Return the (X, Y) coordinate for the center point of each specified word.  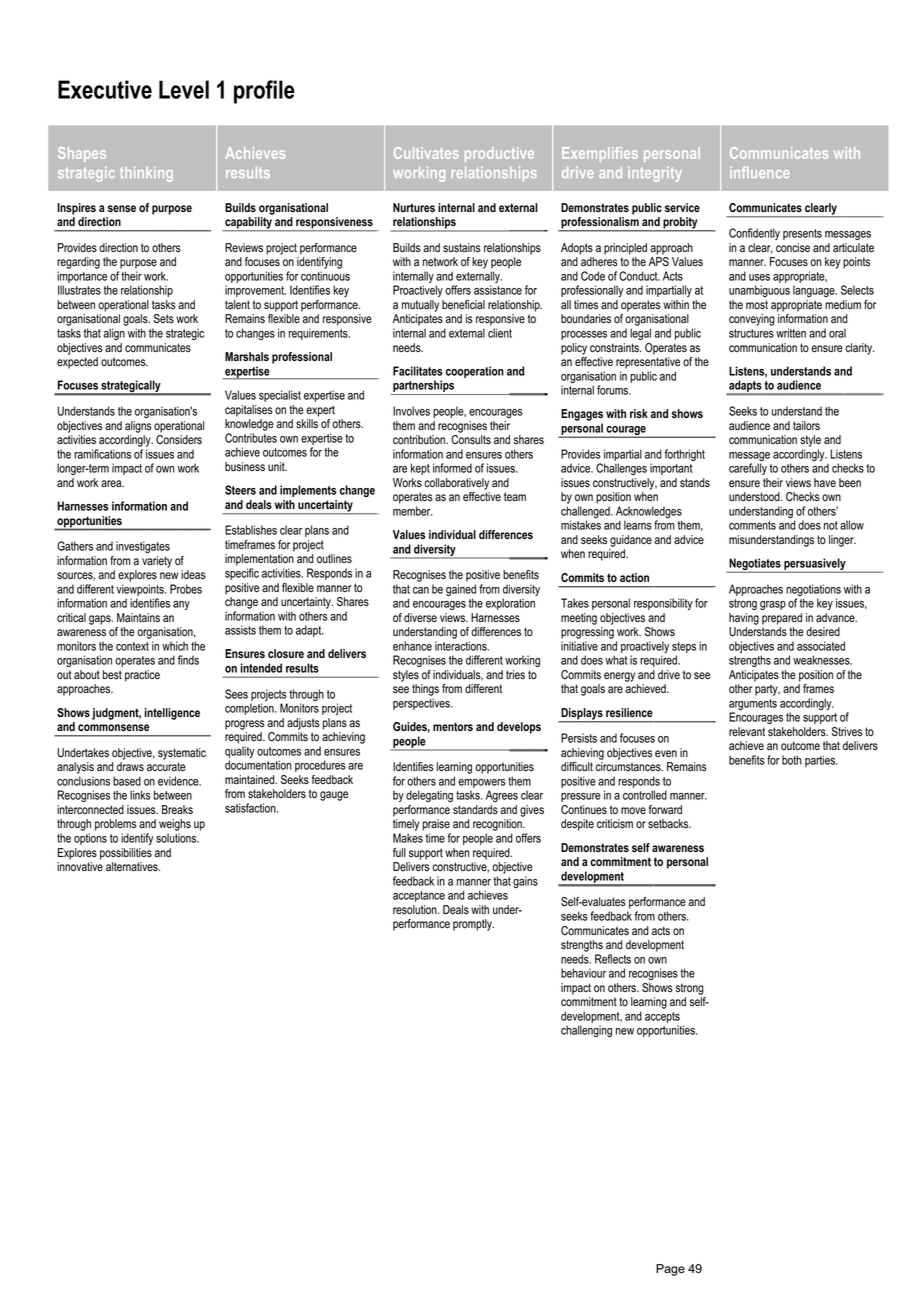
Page (670, 1270)
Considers (179, 440)
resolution (416, 910)
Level (184, 89)
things (425, 690)
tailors (806, 426)
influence (759, 172)
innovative (80, 867)
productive (499, 154)
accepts (662, 1017)
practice (142, 676)
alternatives (133, 867)
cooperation (475, 372)
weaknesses (822, 660)
